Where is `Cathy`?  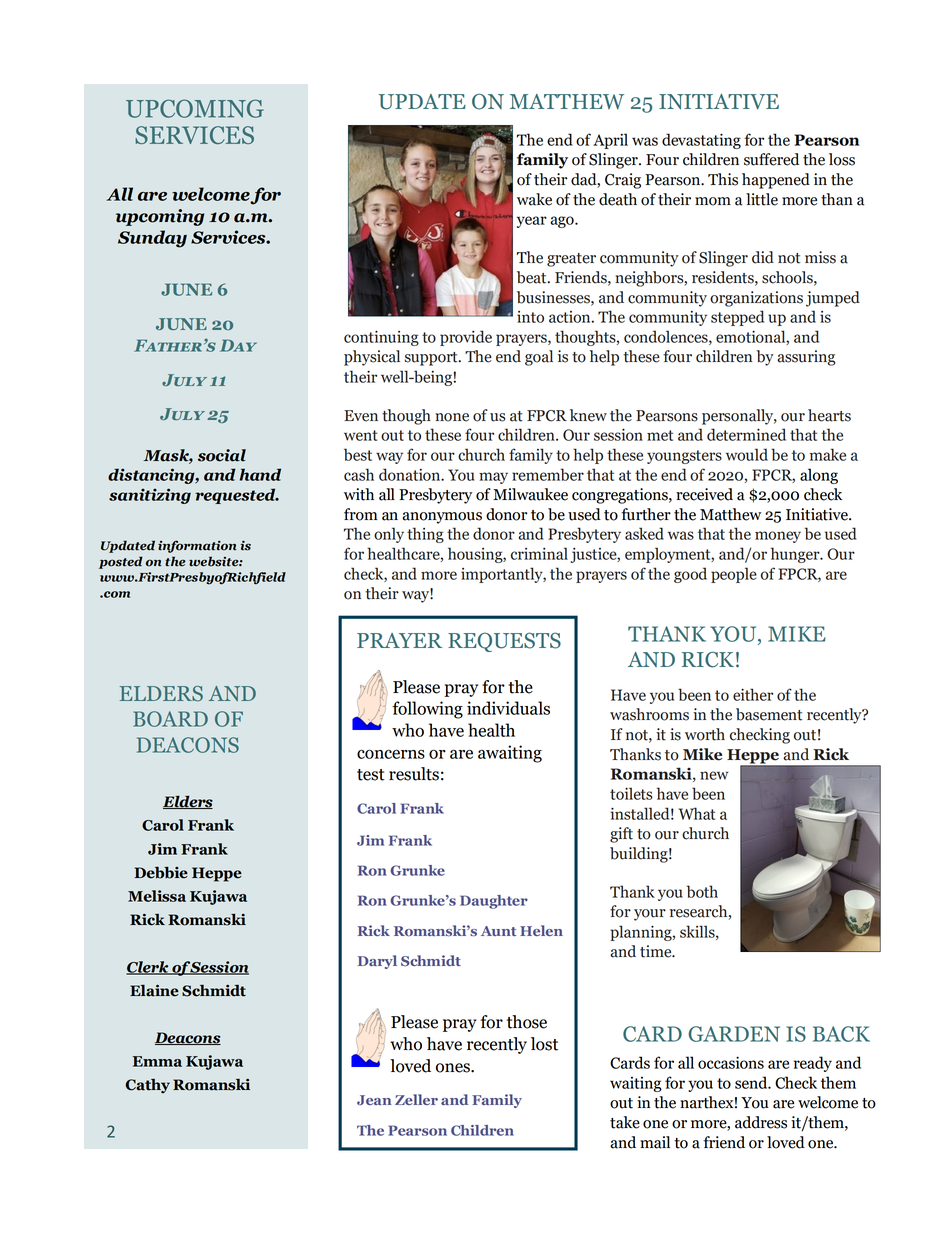 Cathy is located at coordinates (148, 1086).
